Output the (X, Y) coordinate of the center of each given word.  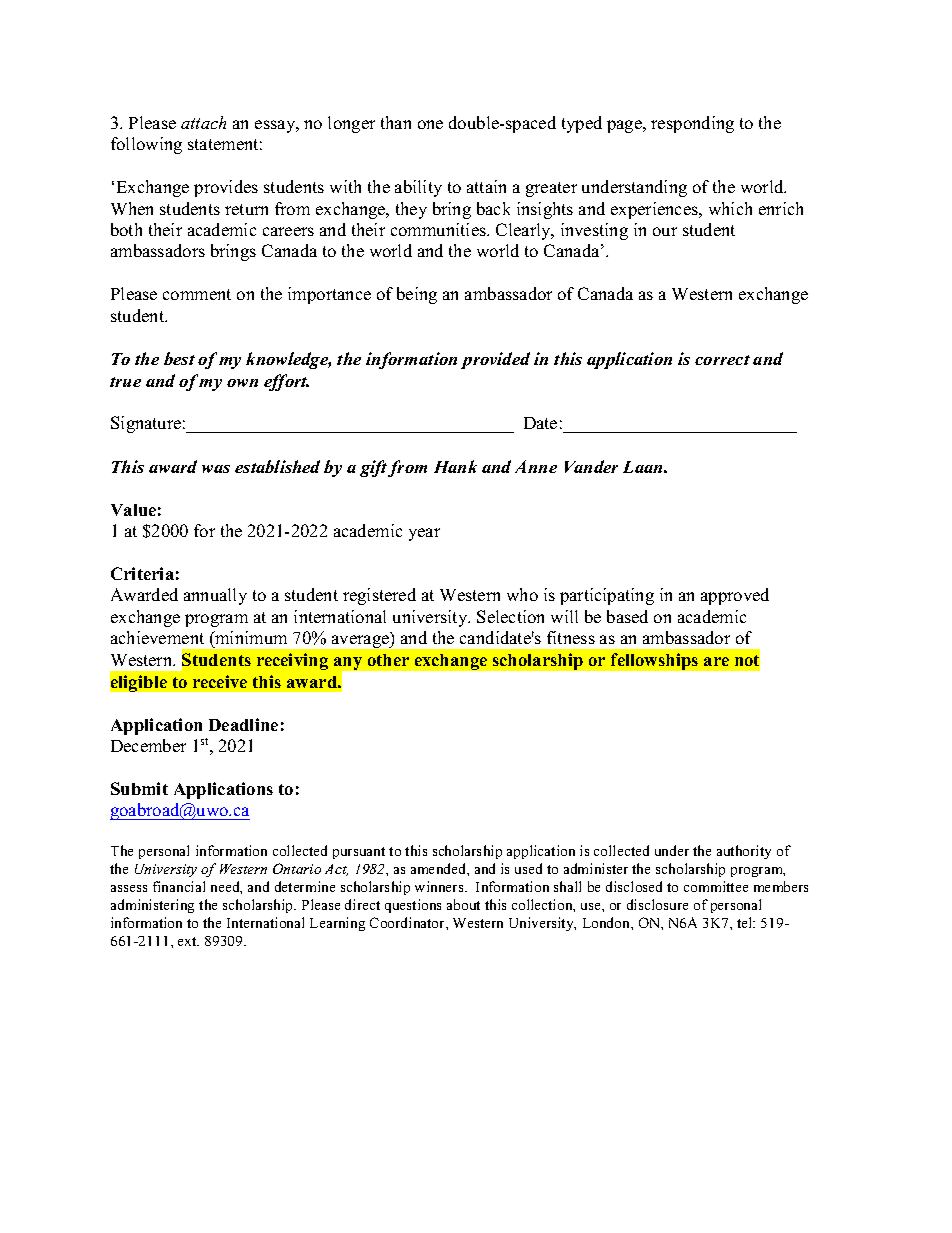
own (242, 383)
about (463, 904)
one (430, 124)
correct (722, 360)
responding (692, 124)
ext (188, 941)
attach (203, 122)
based (627, 616)
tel (746, 922)
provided (495, 360)
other (388, 660)
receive (220, 681)
